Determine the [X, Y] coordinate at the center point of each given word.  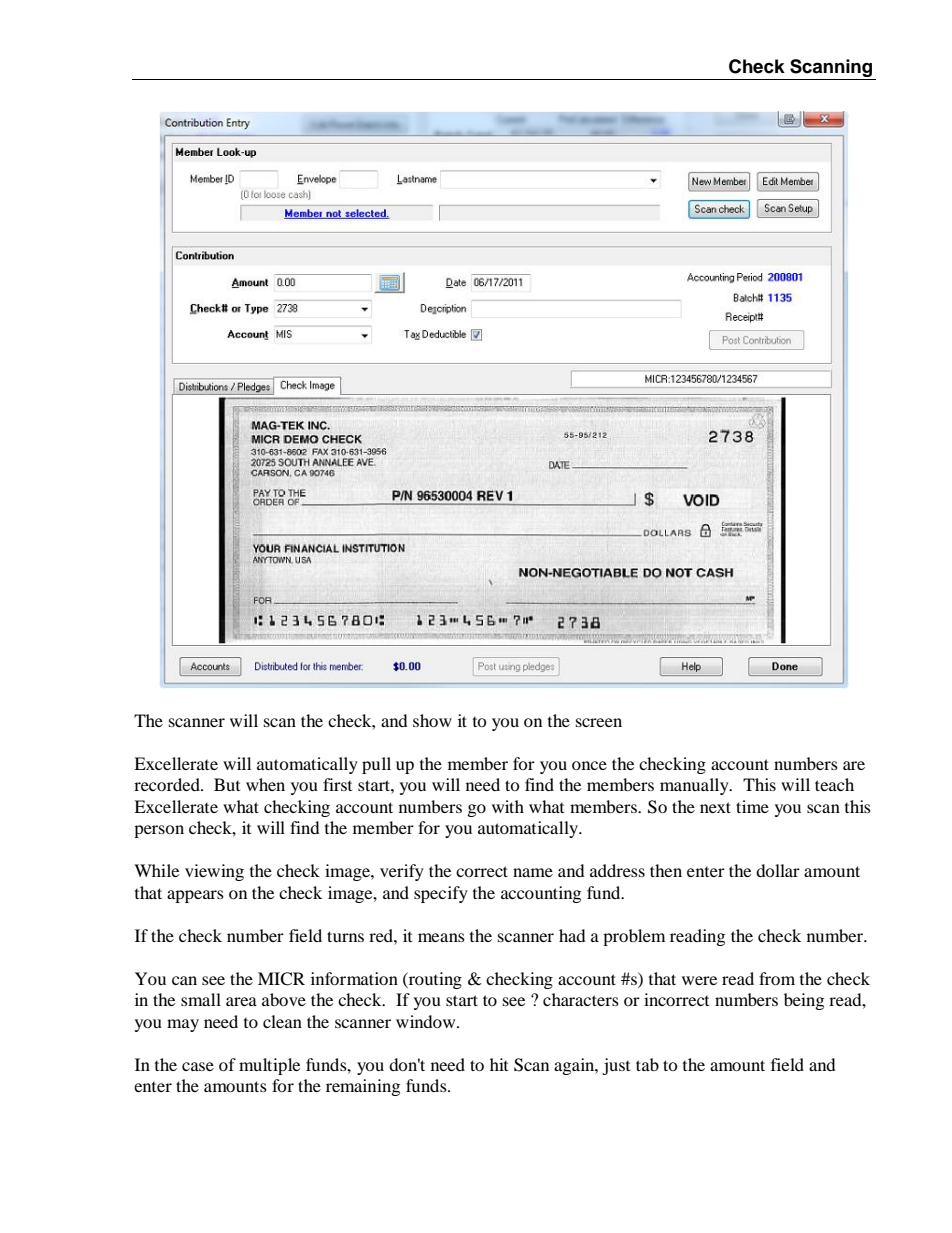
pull [376, 765]
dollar [778, 870]
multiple [269, 1066]
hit [499, 1064]
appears [195, 896]
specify [441, 894]
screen [599, 722]
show [432, 720]
